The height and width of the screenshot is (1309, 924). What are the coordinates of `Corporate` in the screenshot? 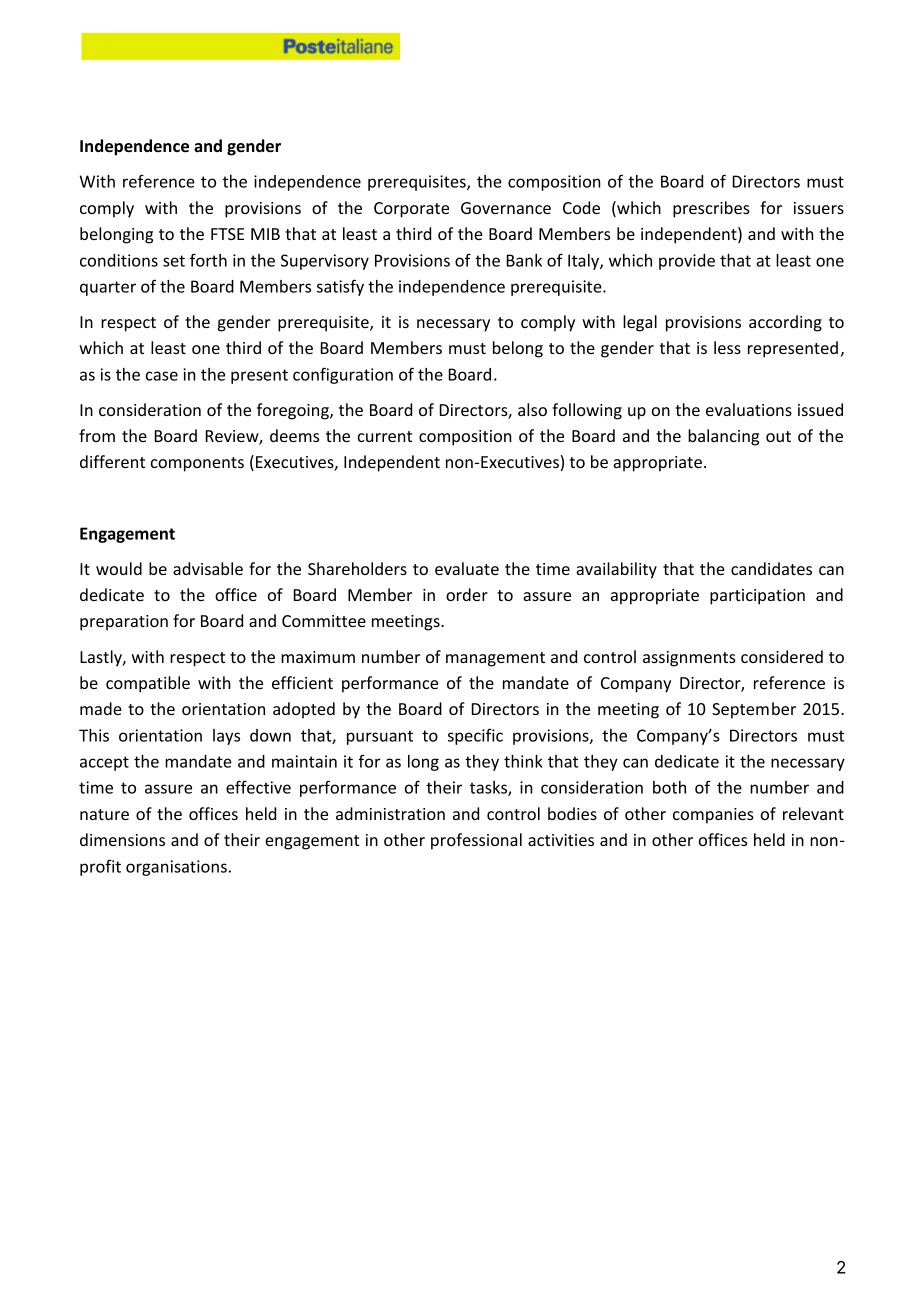 It's located at (411, 210).
